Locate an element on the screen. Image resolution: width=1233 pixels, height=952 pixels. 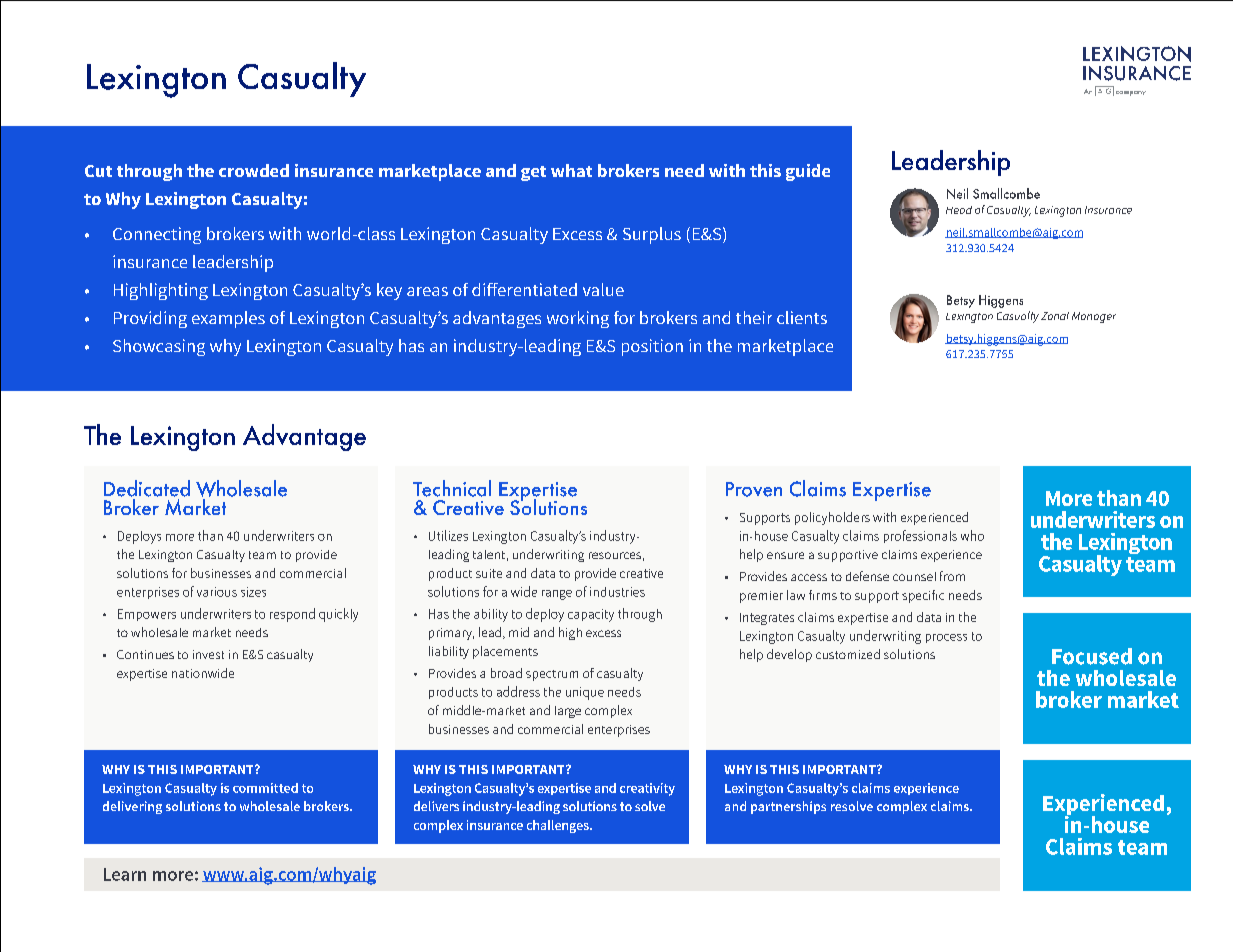
invest is located at coordinates (208, 654).
